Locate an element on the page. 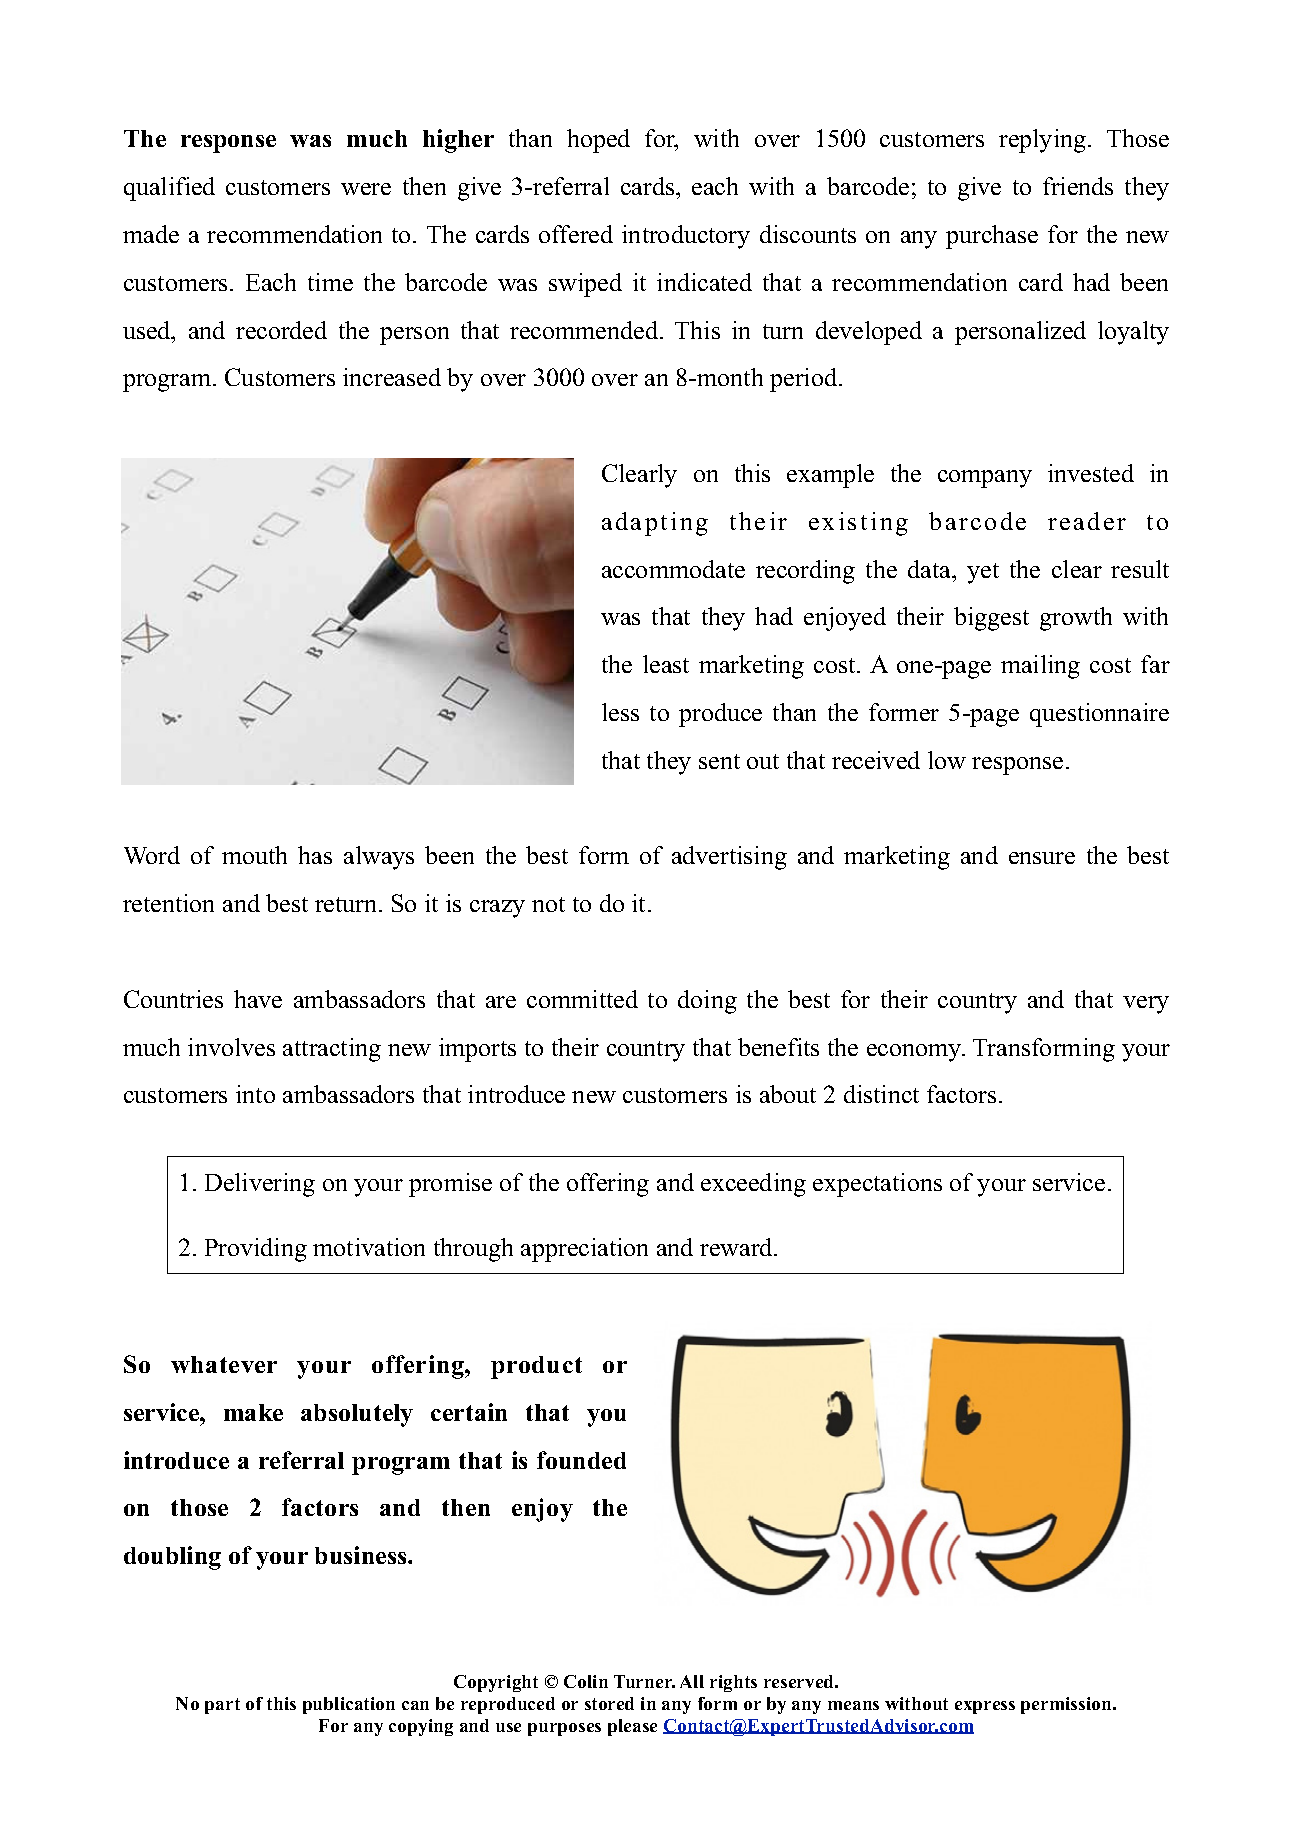  All is located at coordinates (692, 1681).
